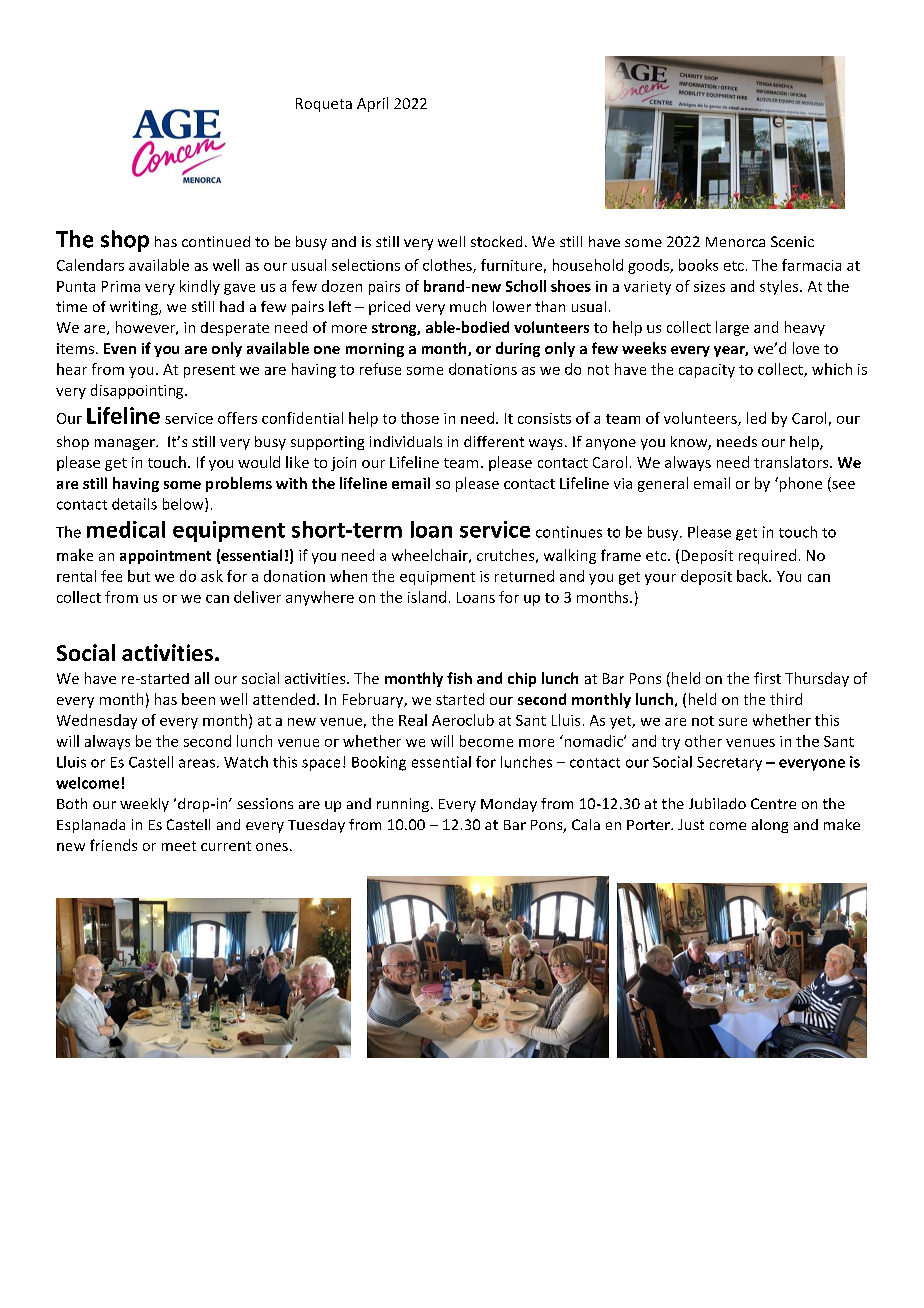  I want to click on back, so click(753, 576).
